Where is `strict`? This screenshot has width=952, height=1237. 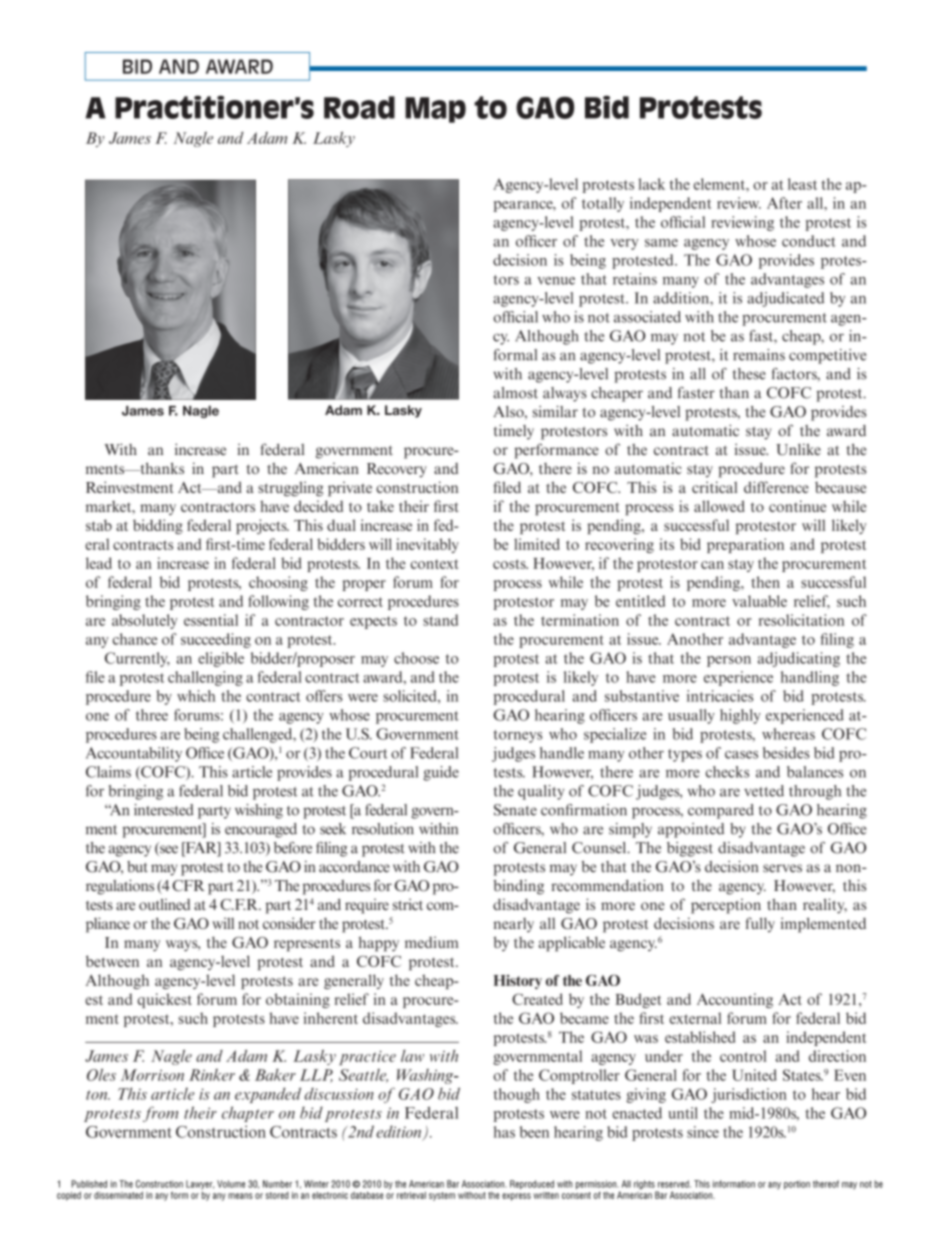
strict is located at coordinates (408, 904).
